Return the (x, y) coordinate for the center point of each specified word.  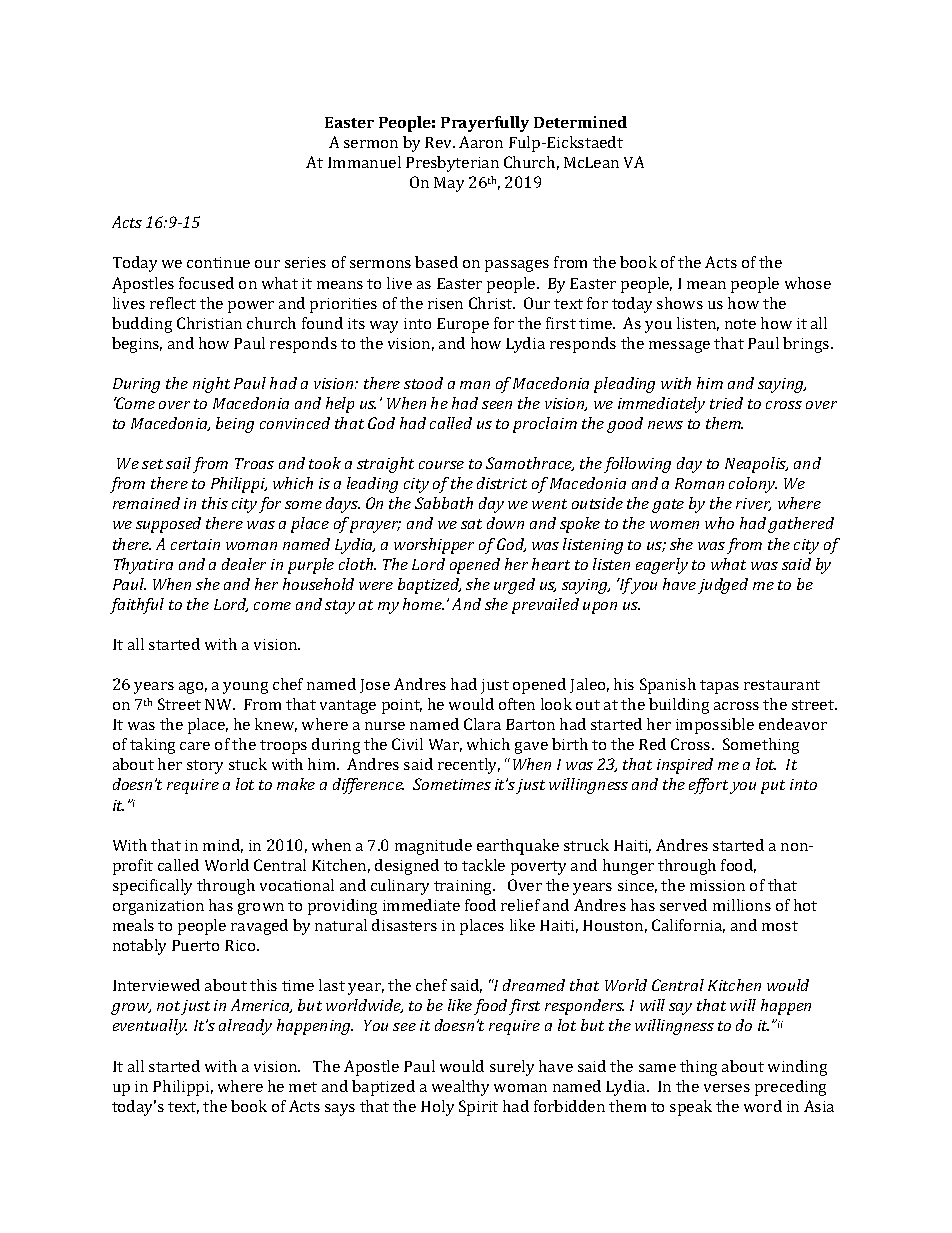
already (245, 1027)
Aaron (481, 142)
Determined (580, 122)
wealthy (460, 1088)
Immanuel (364, 162)
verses (727, 1088)
